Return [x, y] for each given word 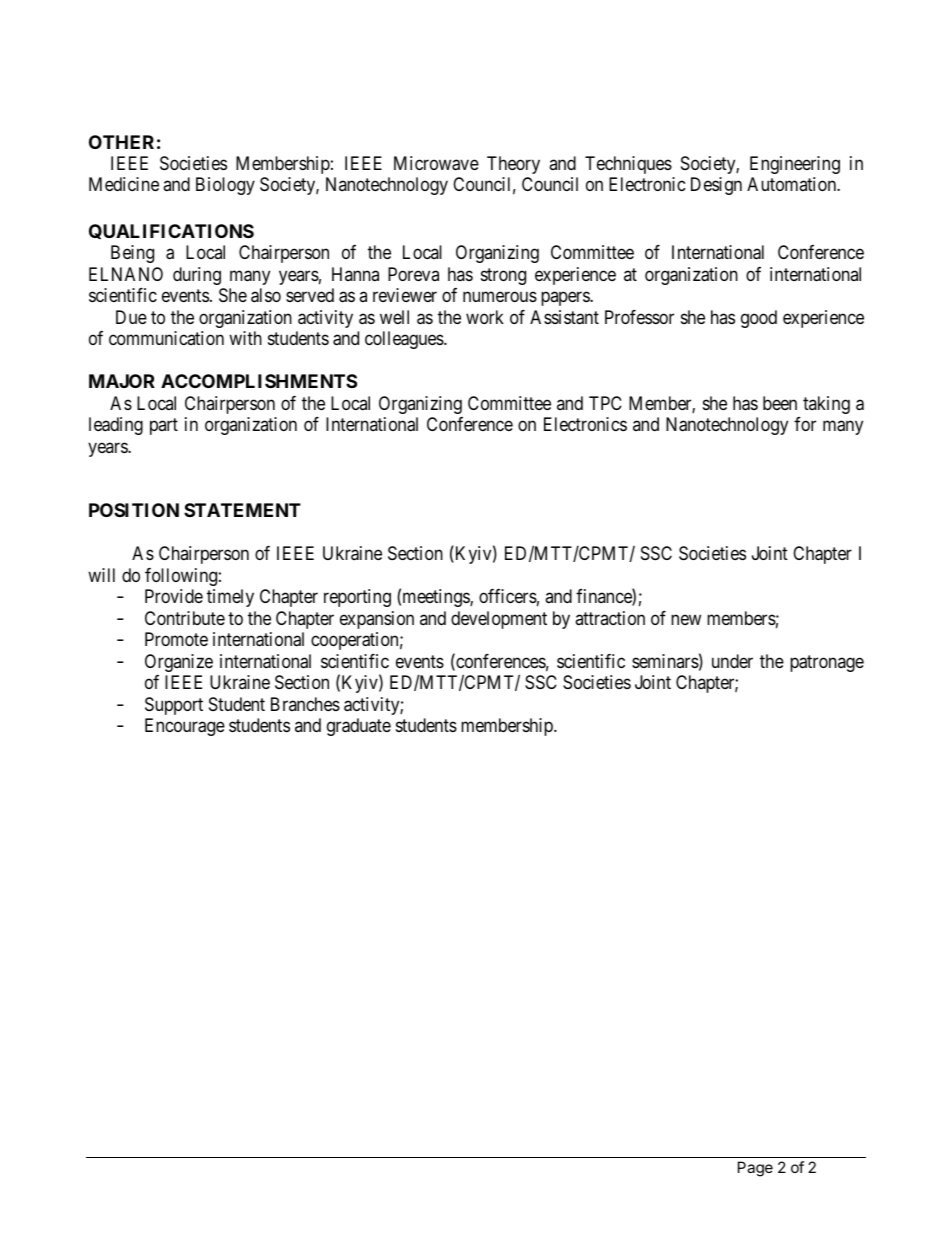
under [732, 661]
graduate [359, 727]
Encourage [185, 727]
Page [755, 1169]
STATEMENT [242, 510]
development [499, 620]
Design [716, 186]
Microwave [436, 163]
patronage [827, 663]
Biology [225, 186]
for [805, 424]
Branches [305, 704]
